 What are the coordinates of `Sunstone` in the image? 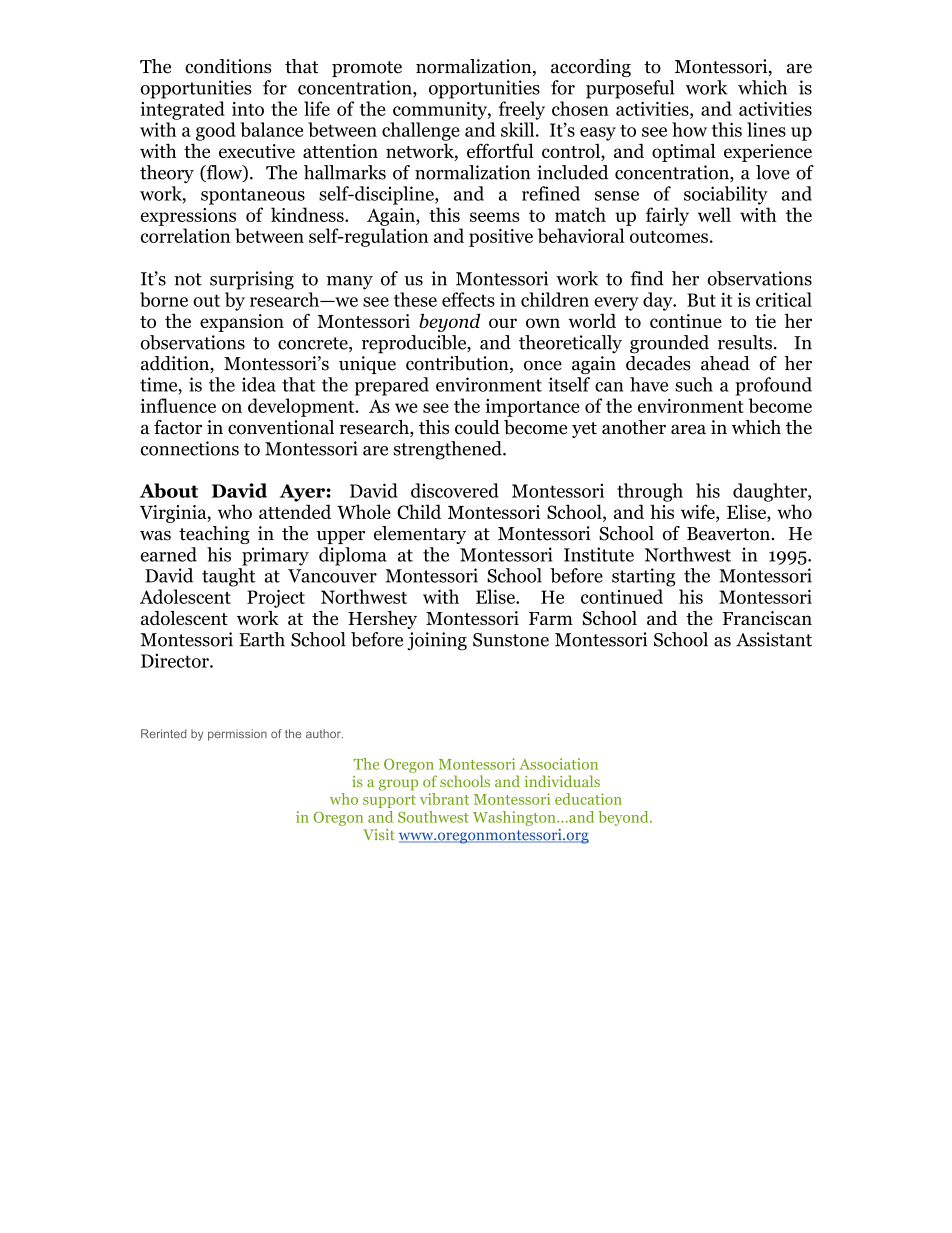 It's located at (511, 640).
